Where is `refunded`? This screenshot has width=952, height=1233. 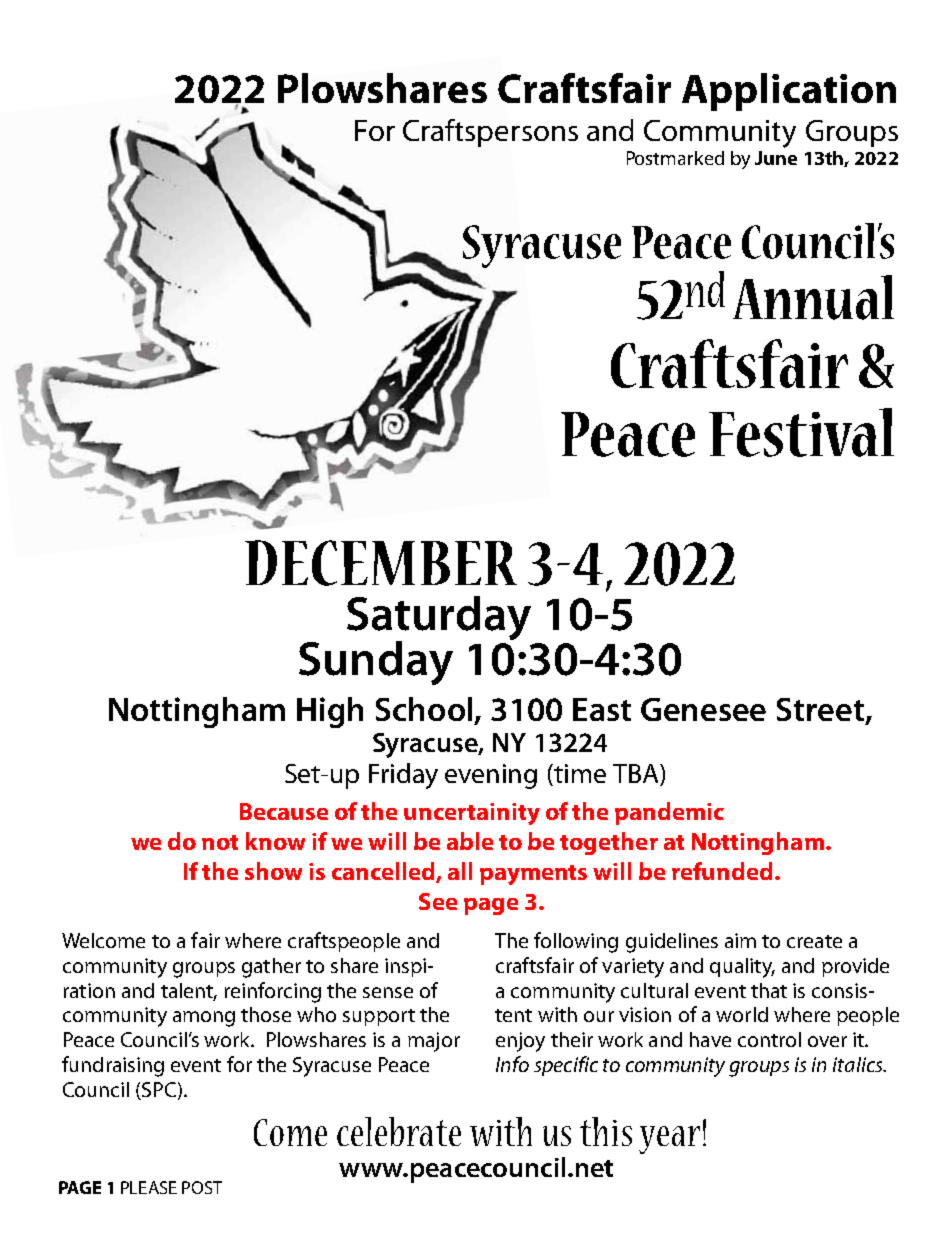
refunded is located at coordinates (722, 871).
